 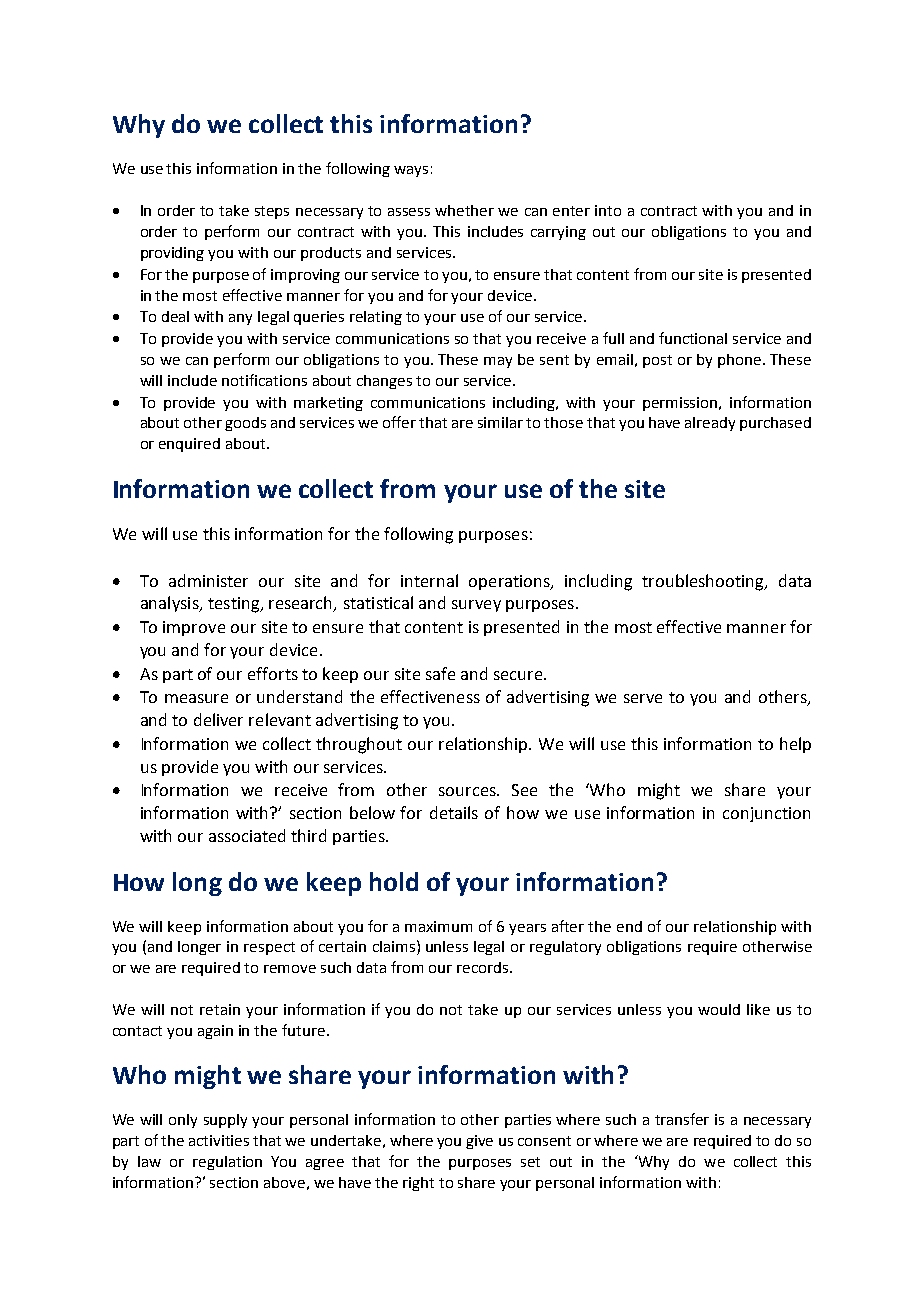 I want to click on transfer, so click(x=682, y=1119).
